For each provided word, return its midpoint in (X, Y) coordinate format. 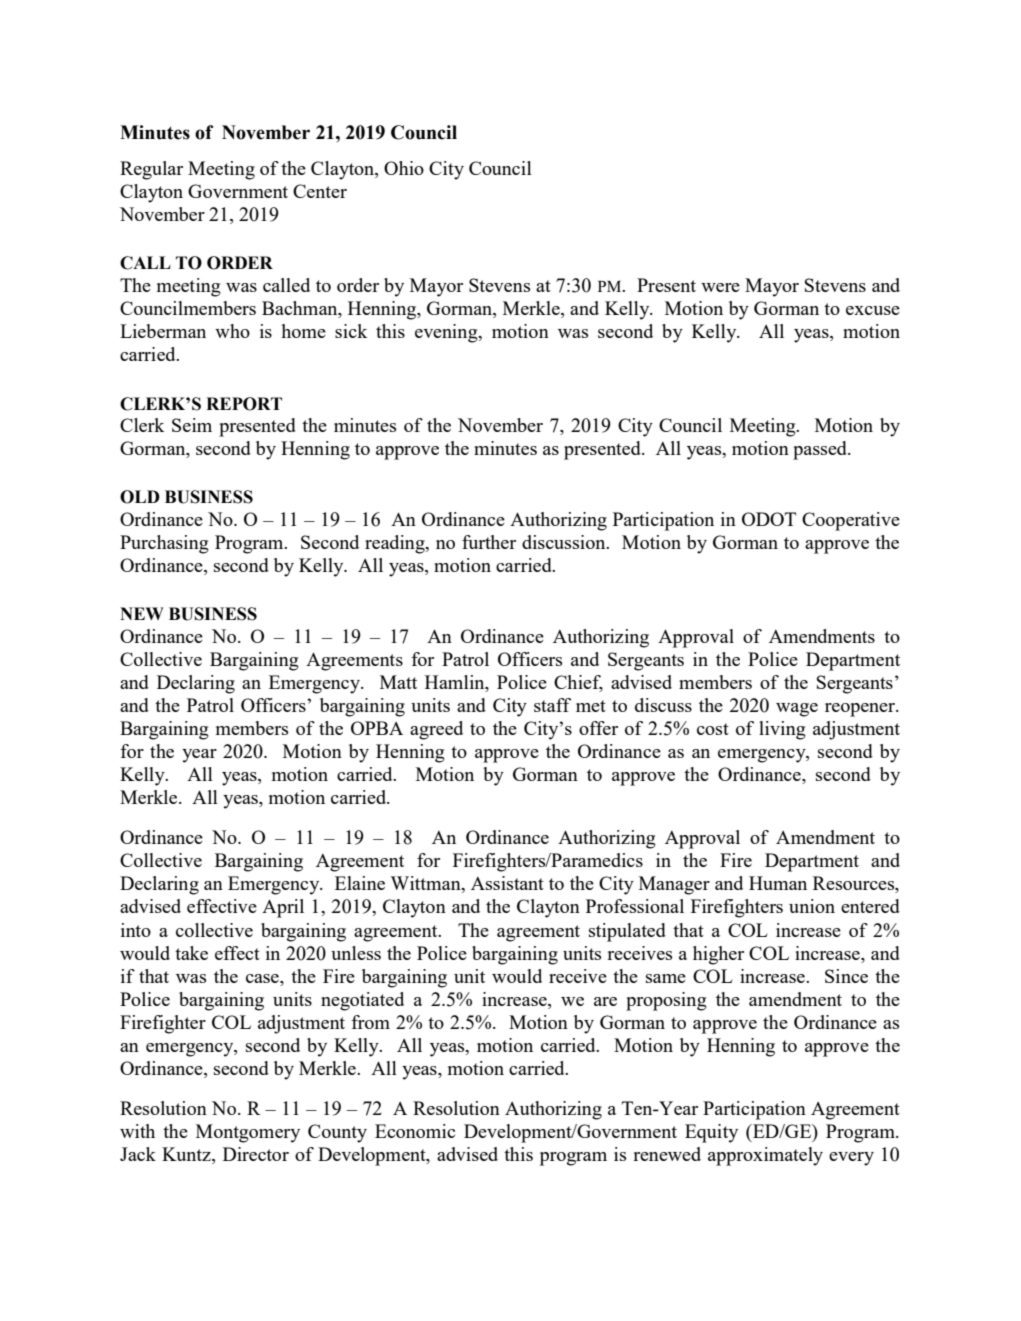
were (720, 287)
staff (552, 705)
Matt (398, 682)
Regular (151, 170)
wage (797, 710)
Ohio (404, 168)
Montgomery (248, 1133)
